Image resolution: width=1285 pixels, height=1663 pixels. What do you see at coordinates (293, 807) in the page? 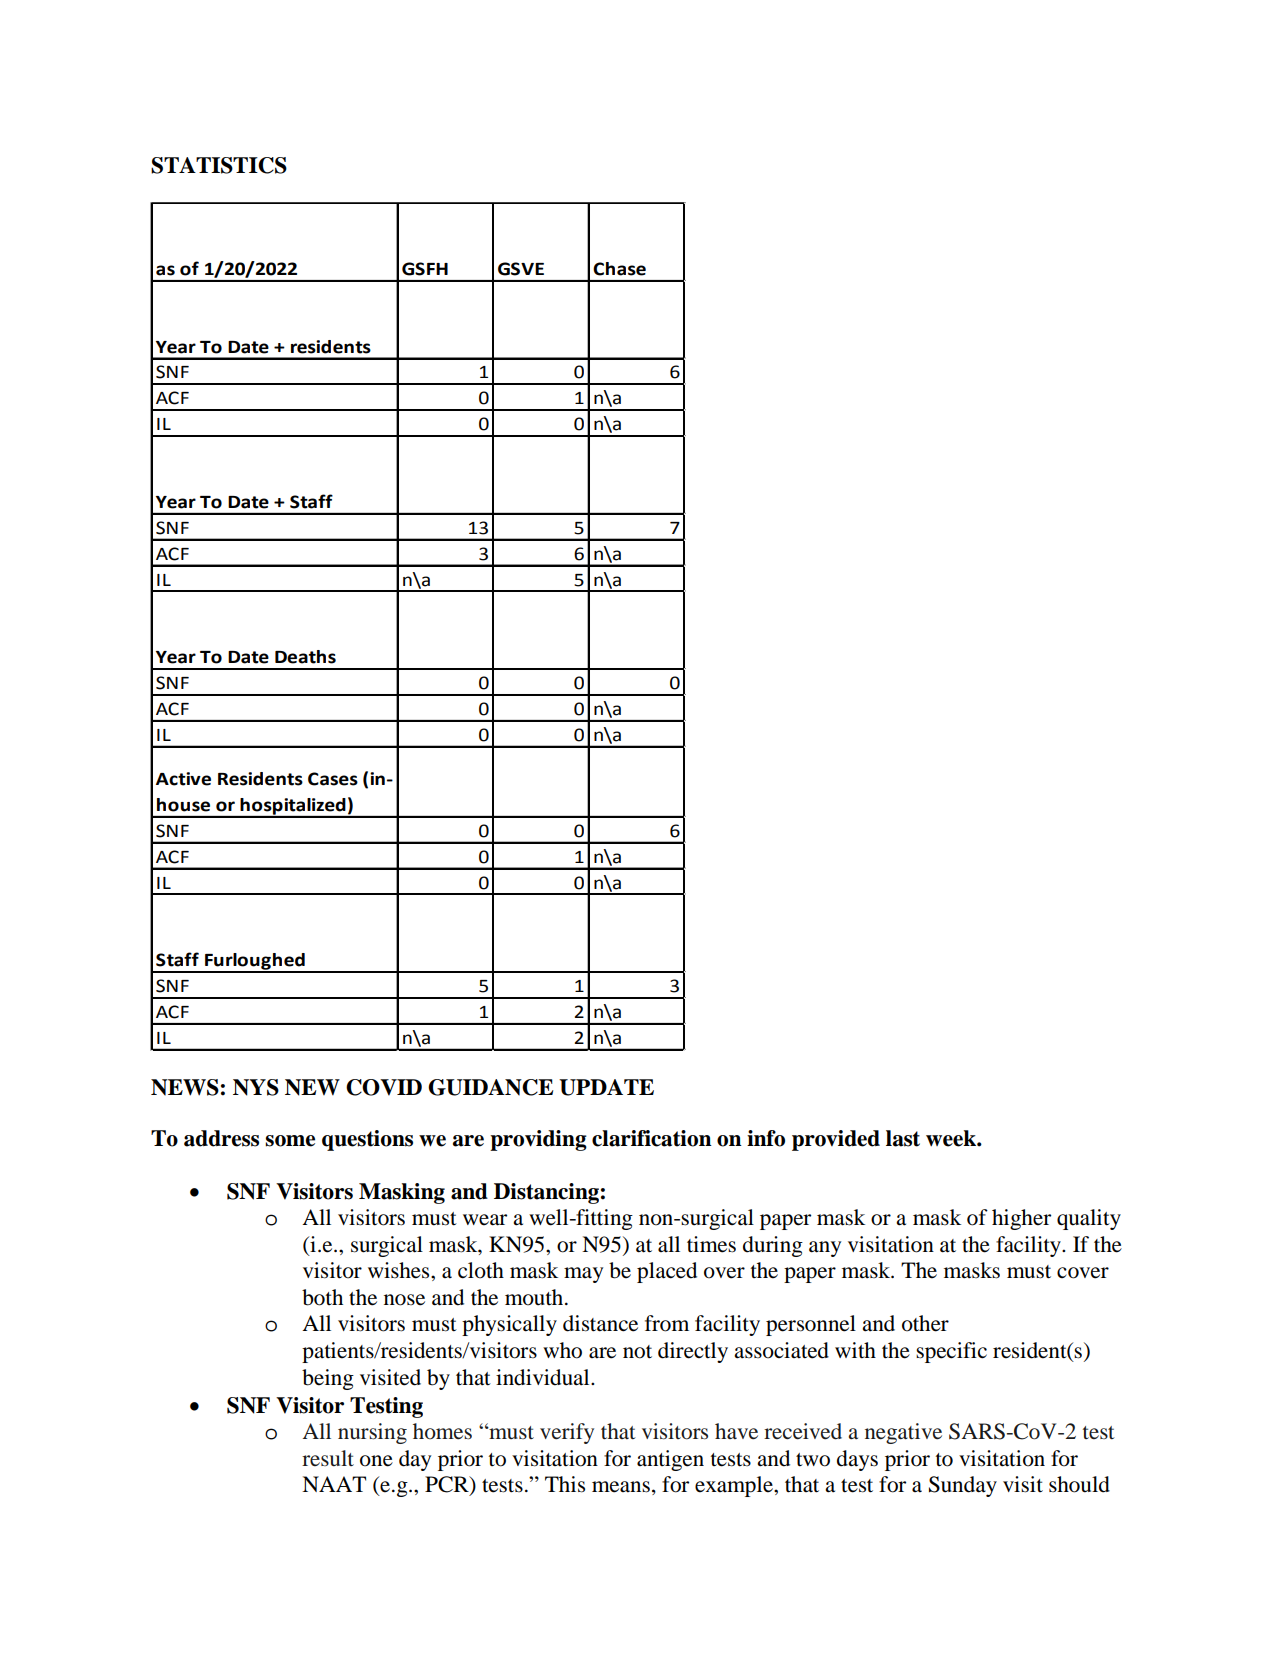
I see `hospitalized` at bounding box center [293, 807].
